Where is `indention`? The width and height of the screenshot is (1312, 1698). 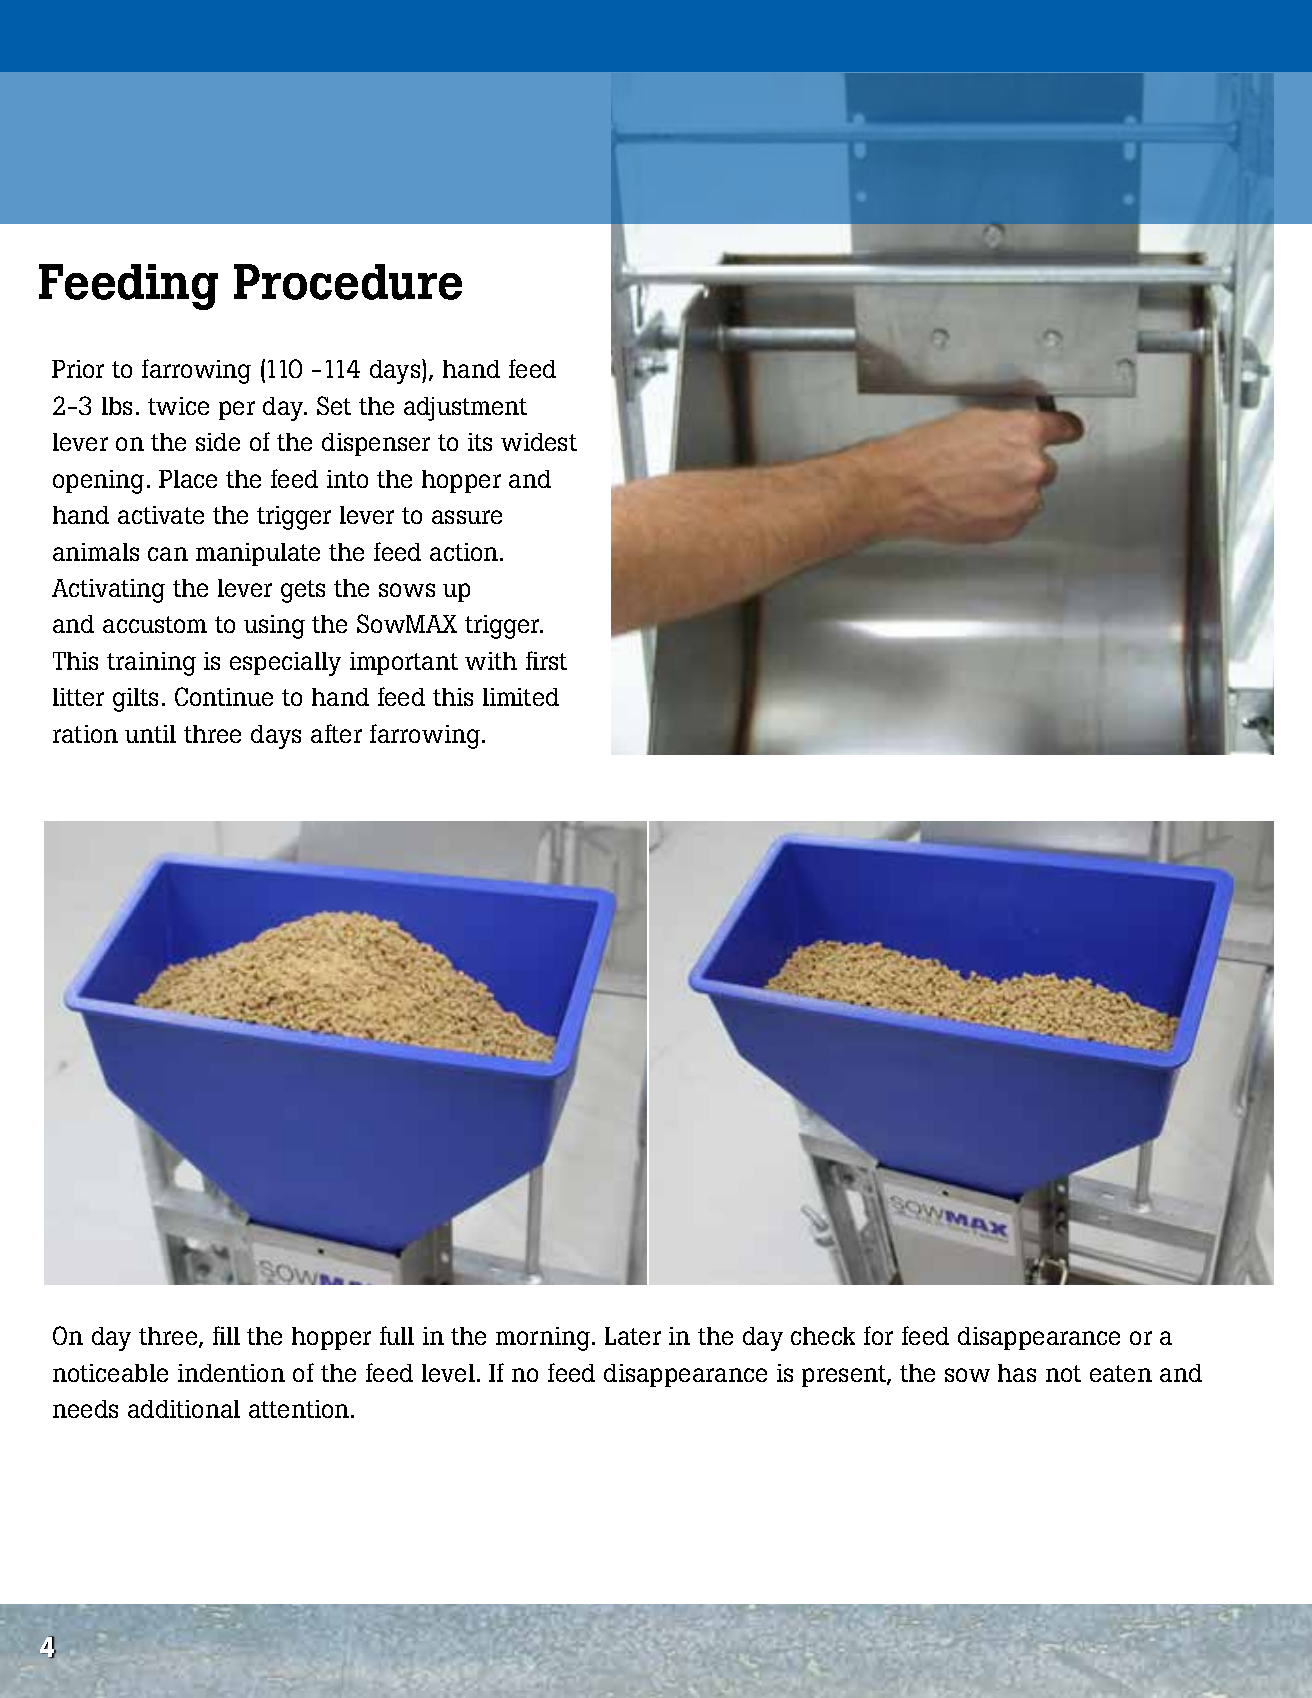 indention is located at coordinates (231, 1373).
